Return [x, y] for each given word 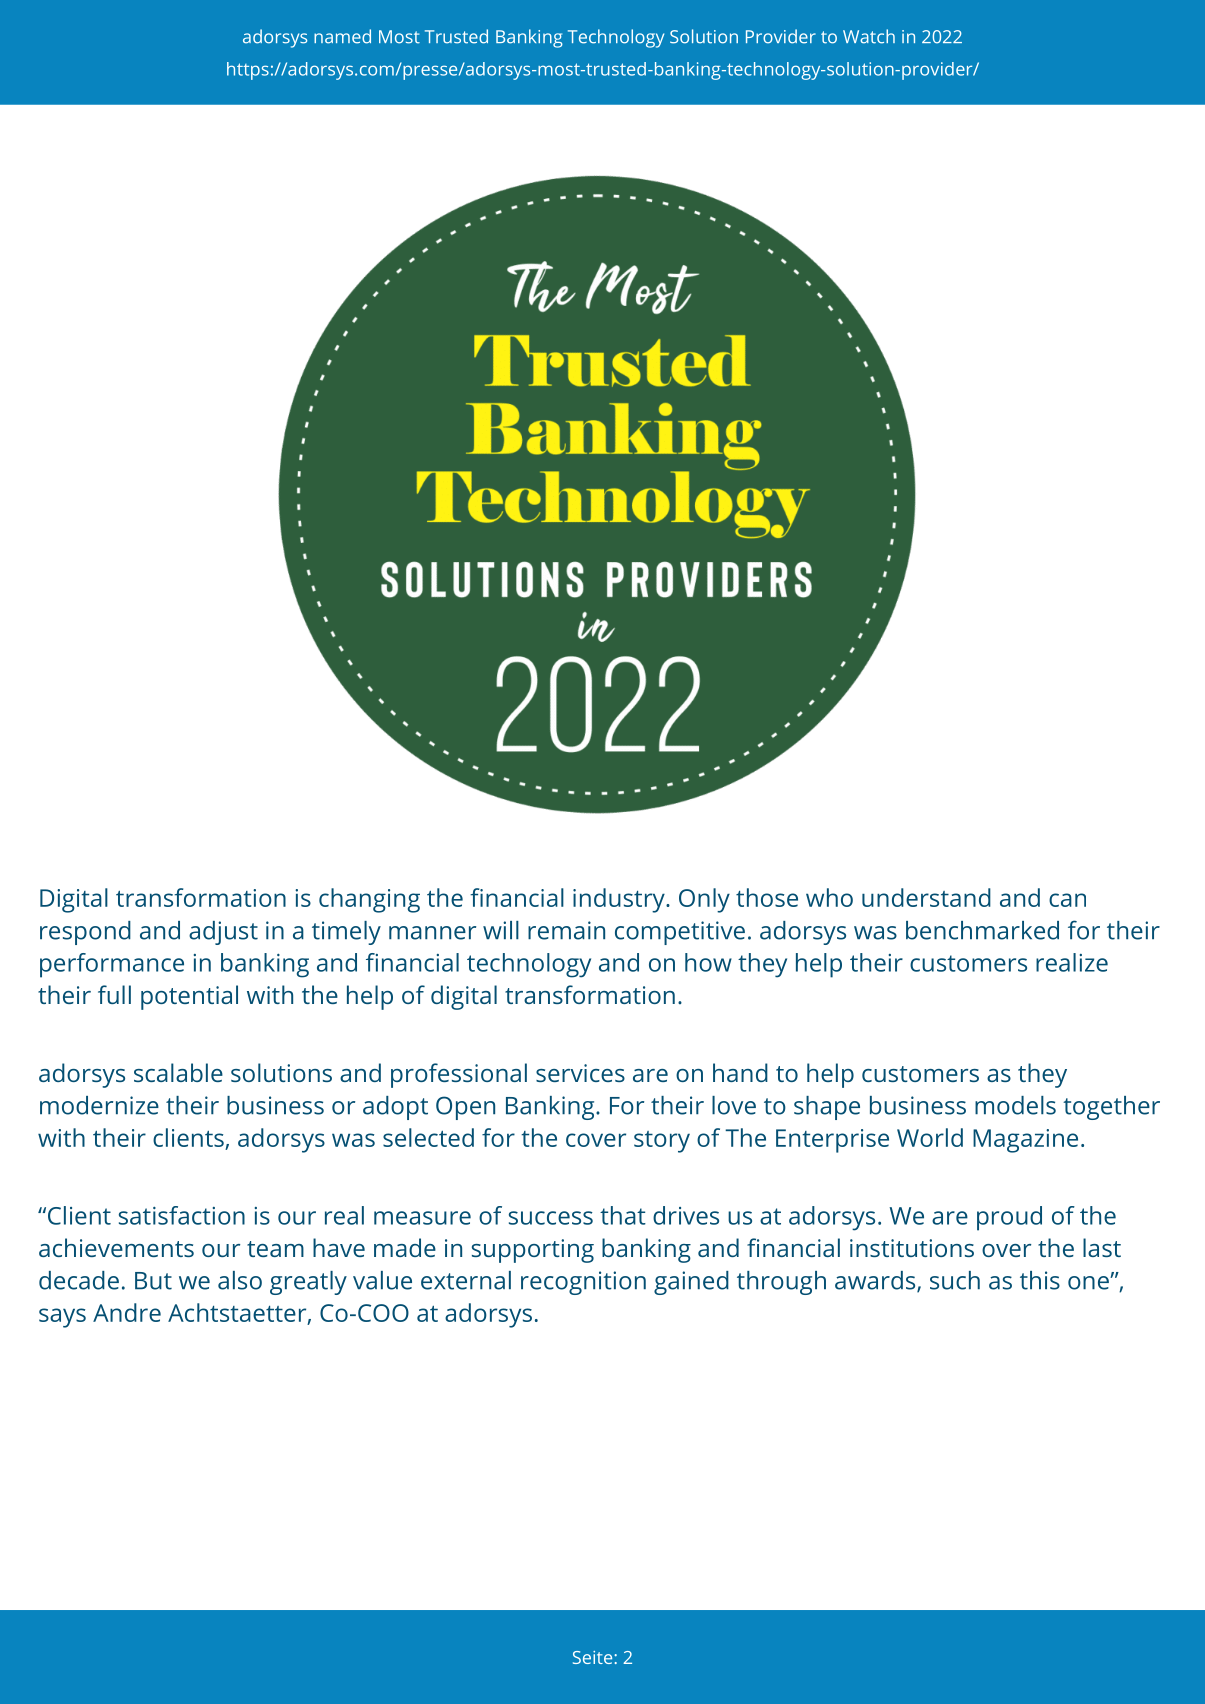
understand [926, 897]
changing [369, 900]
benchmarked [982, 930]
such [955, 1280]
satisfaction [182, 1215]
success [551, 1218]
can [1067, 900]
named [342, 36]
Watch [869, 36]
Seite [594, 1657]
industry [620, 900]
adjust [223, 933]
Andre [127, 1312]
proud [1009, 1218]
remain [566, 930]
